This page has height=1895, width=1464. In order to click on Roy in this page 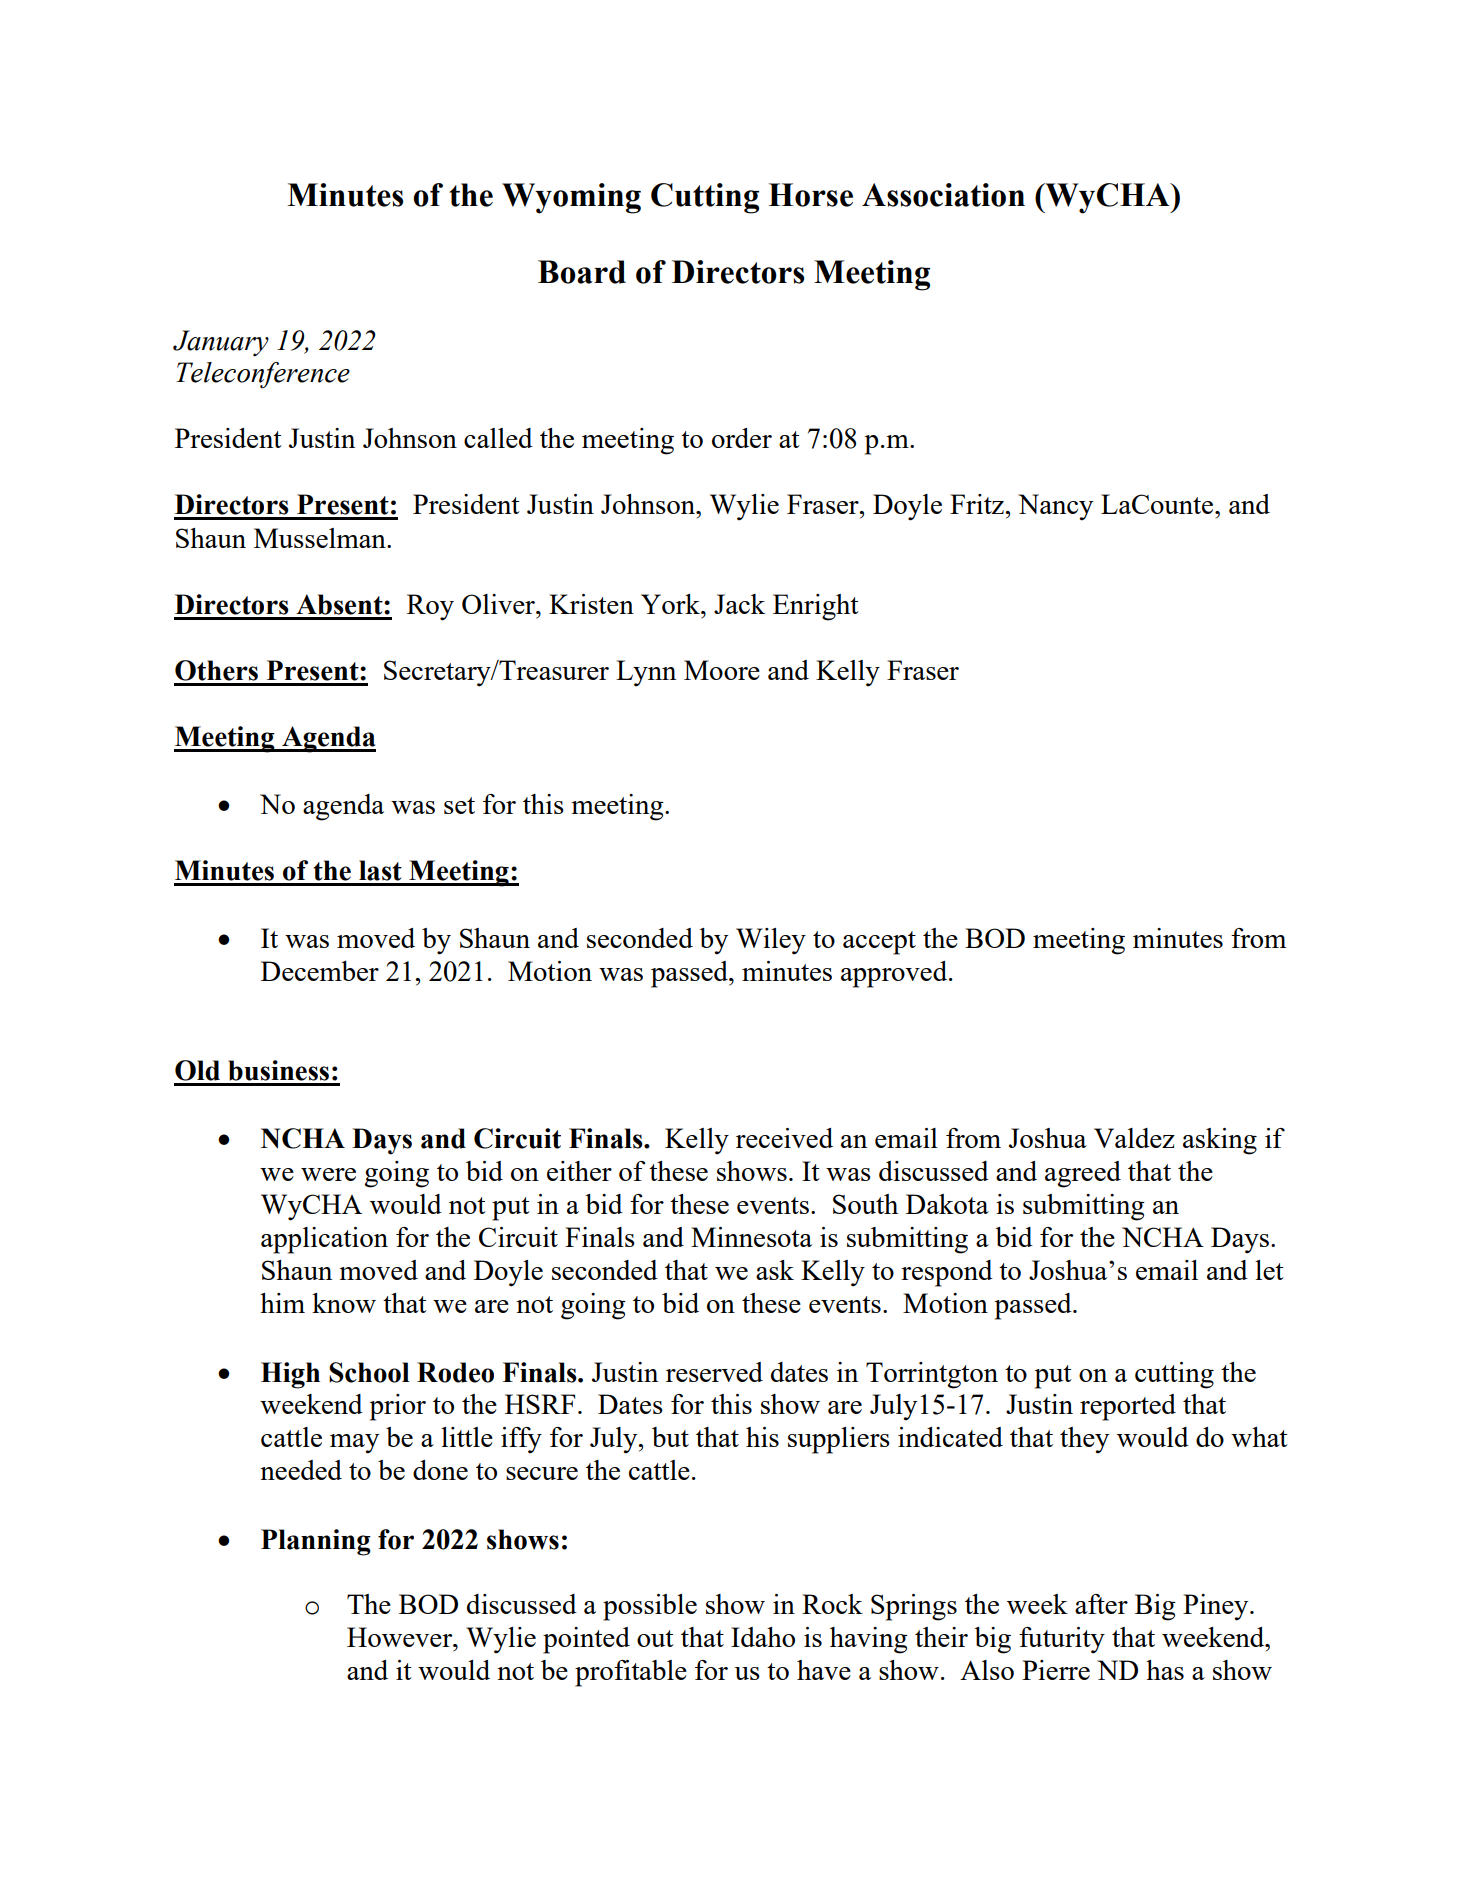, I will do `click(430, 607)`.
